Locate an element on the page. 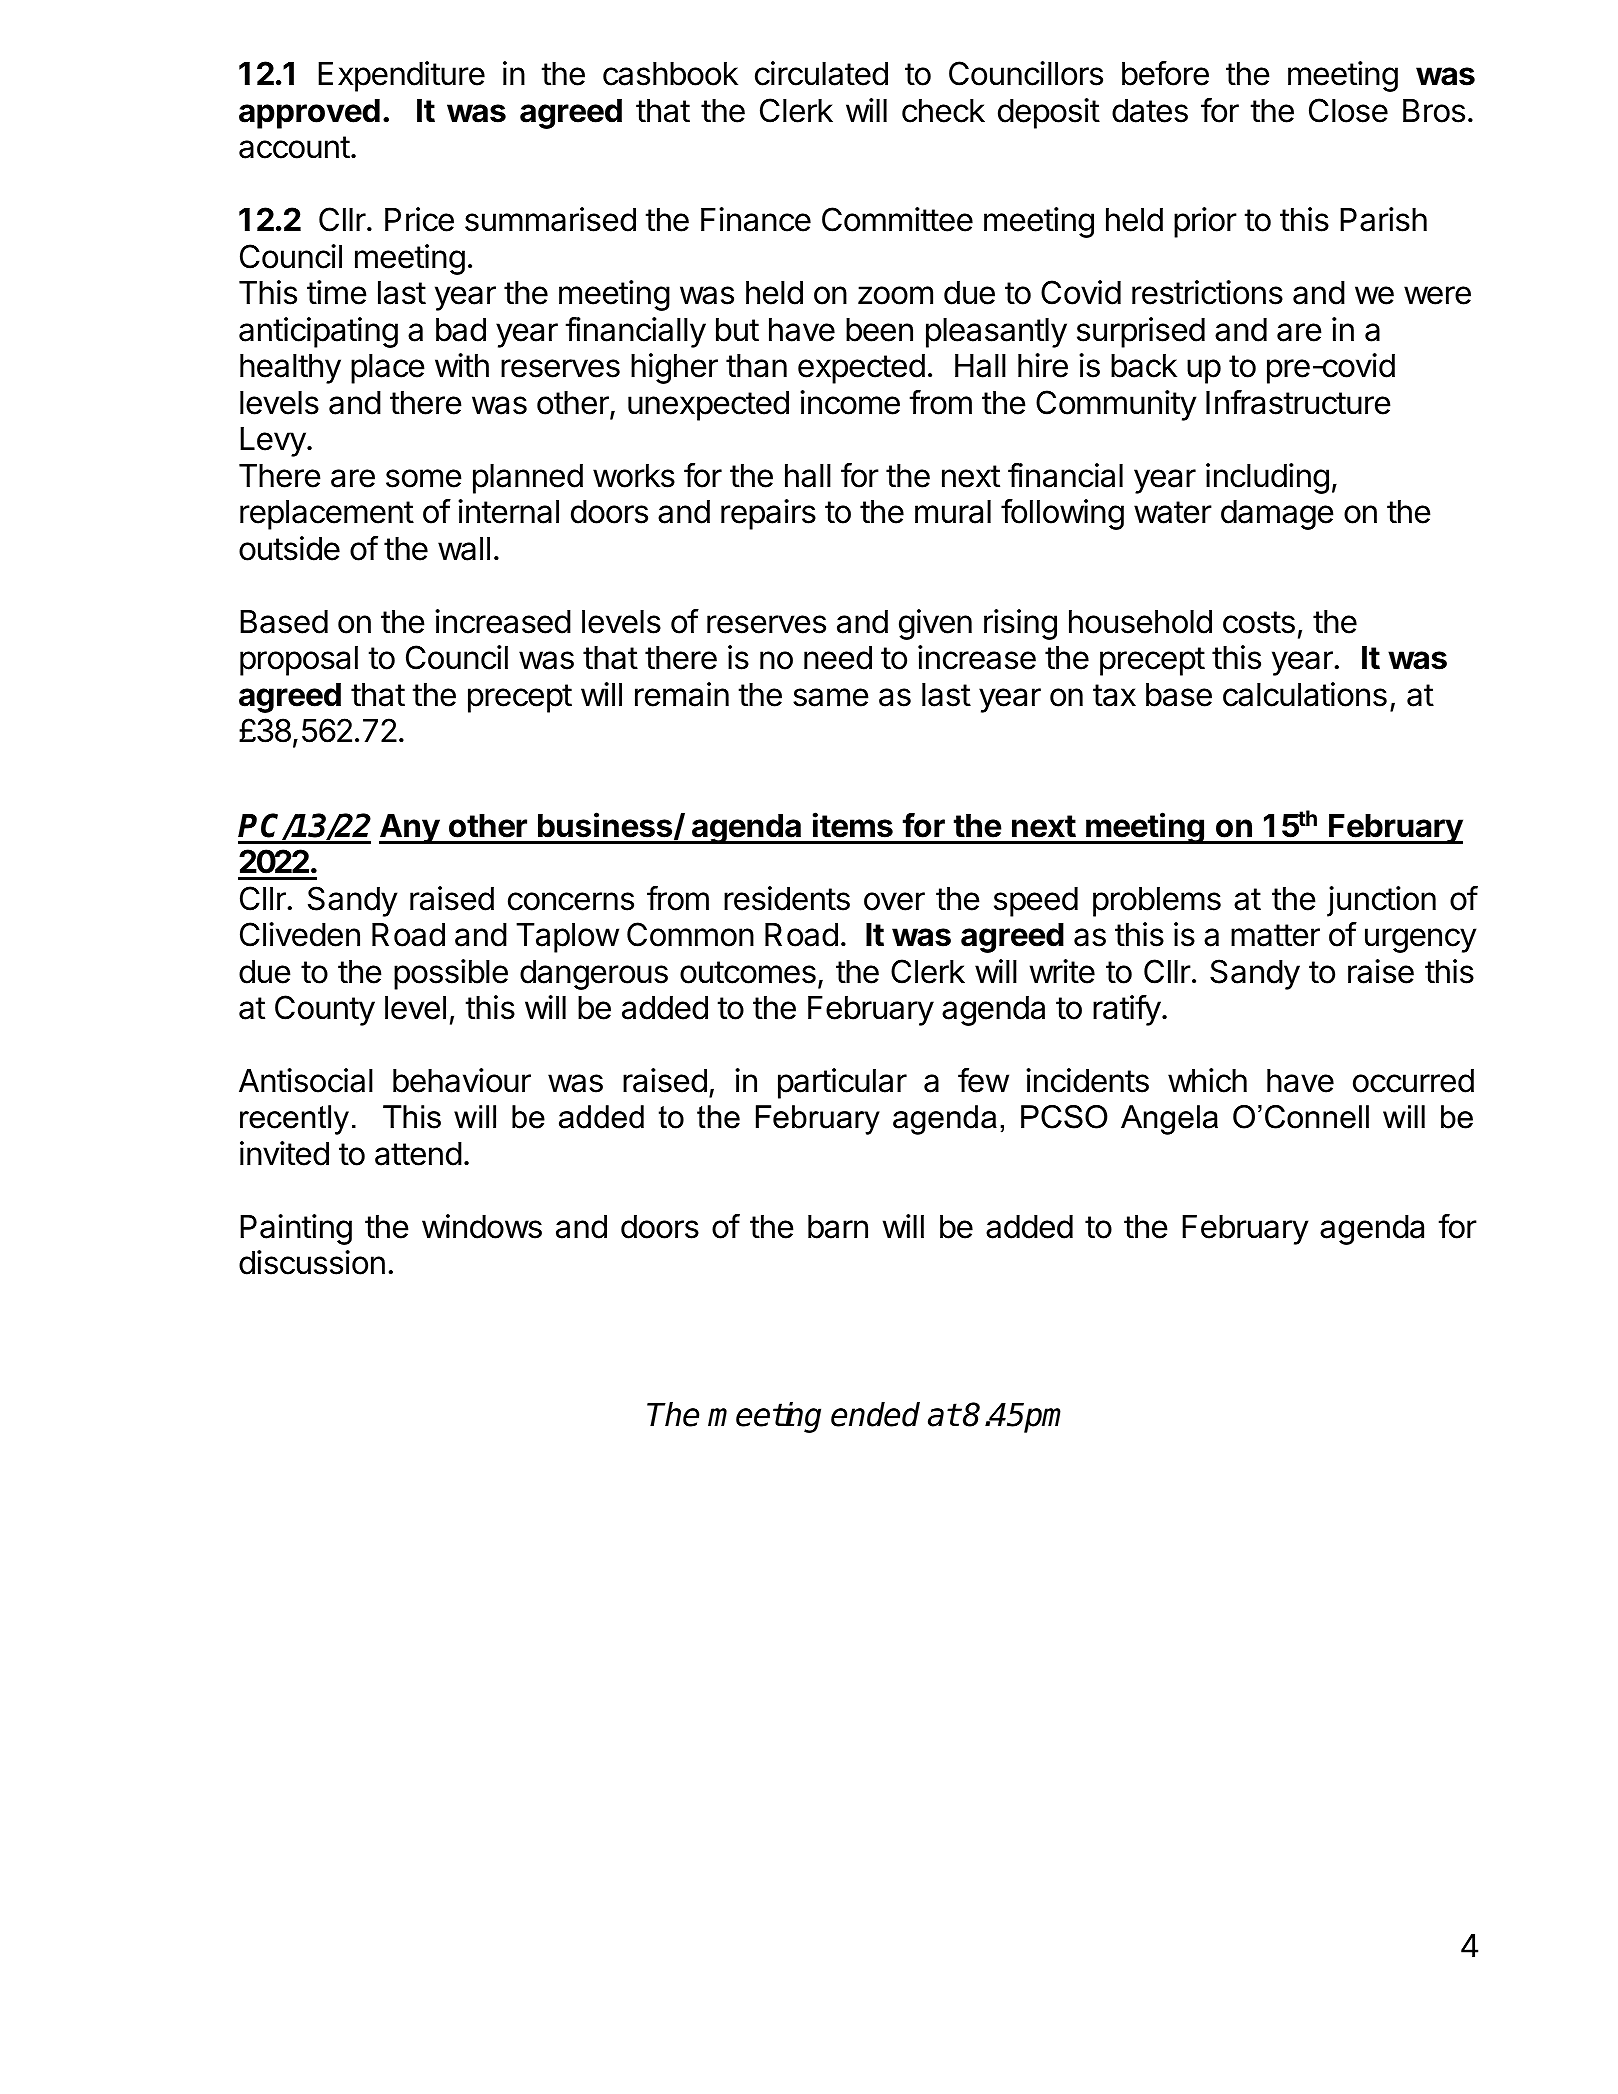 This image has width=1618, height=2094. Expenditure is located at coordinates (401, 76).
